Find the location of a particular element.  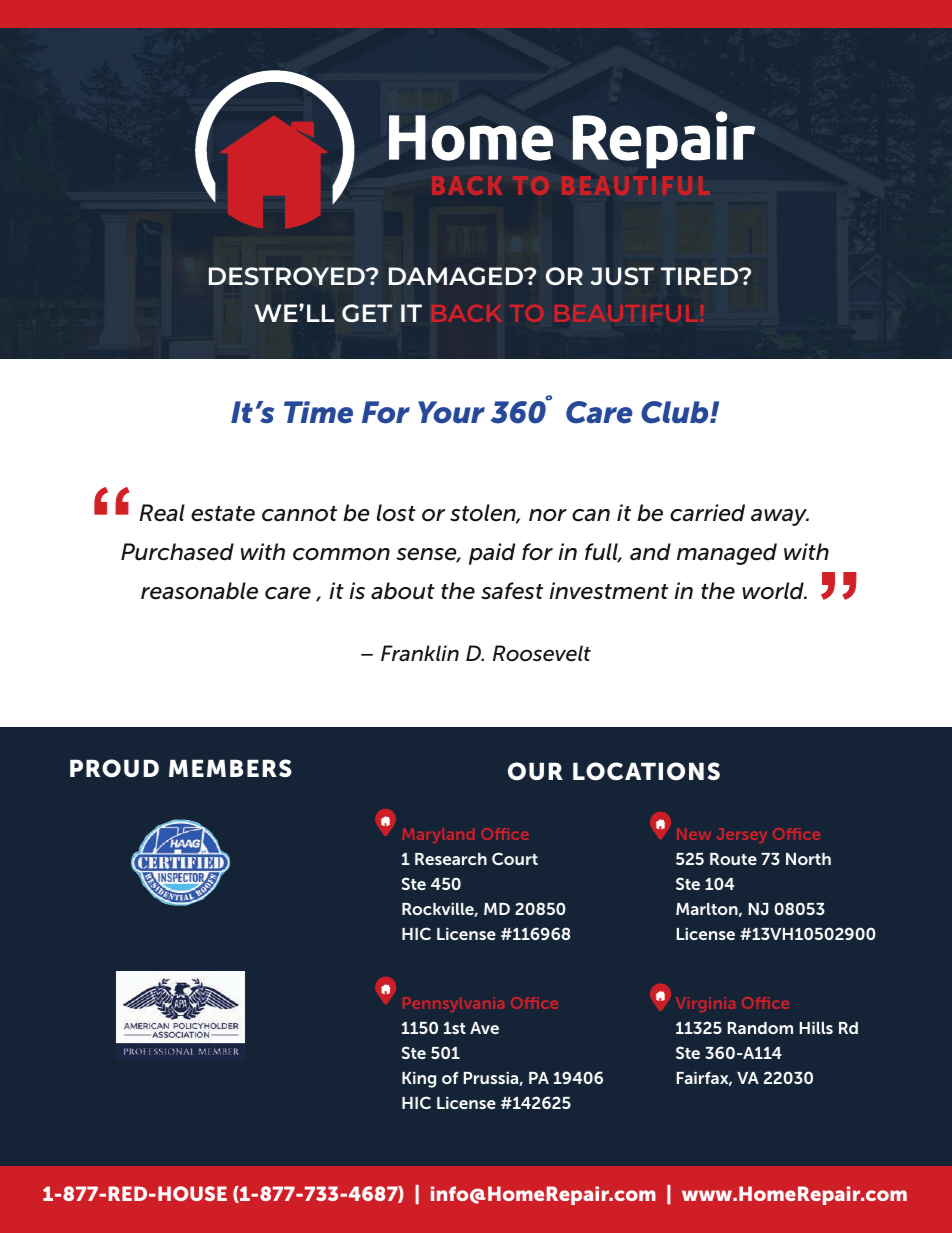

BACK is located at coordinates (467, 313).
